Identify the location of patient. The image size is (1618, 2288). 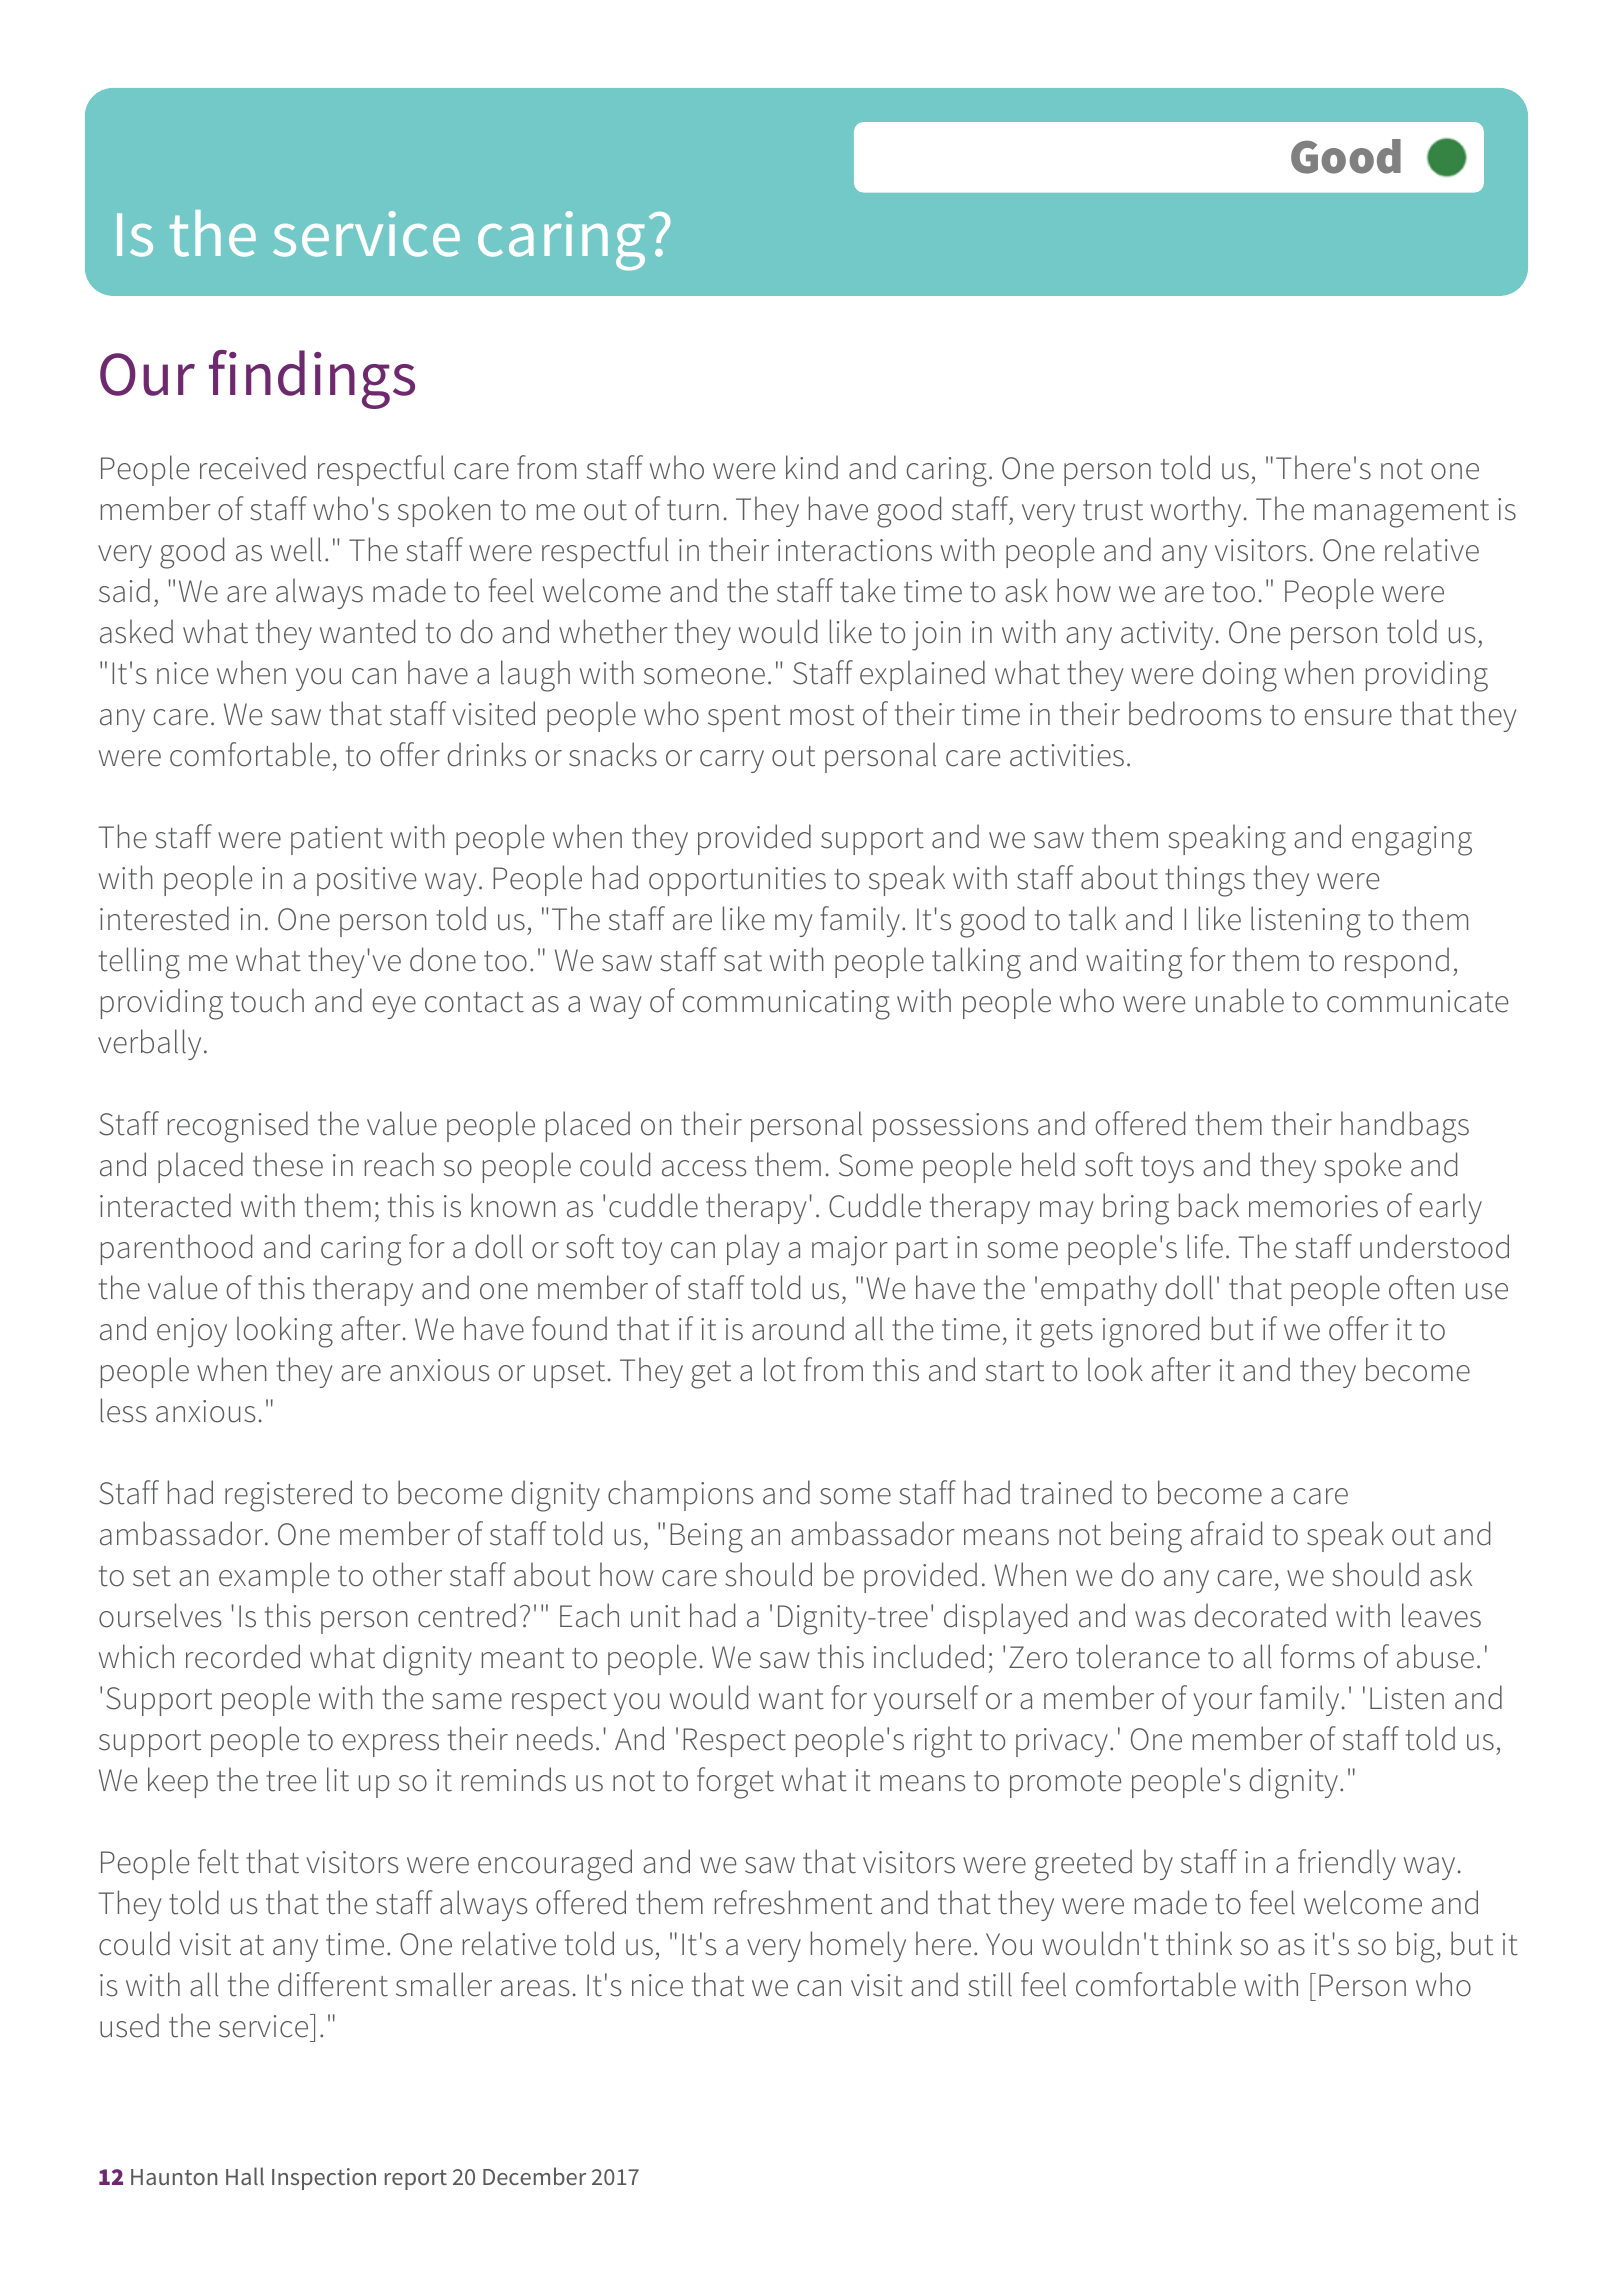
(337, 840).
